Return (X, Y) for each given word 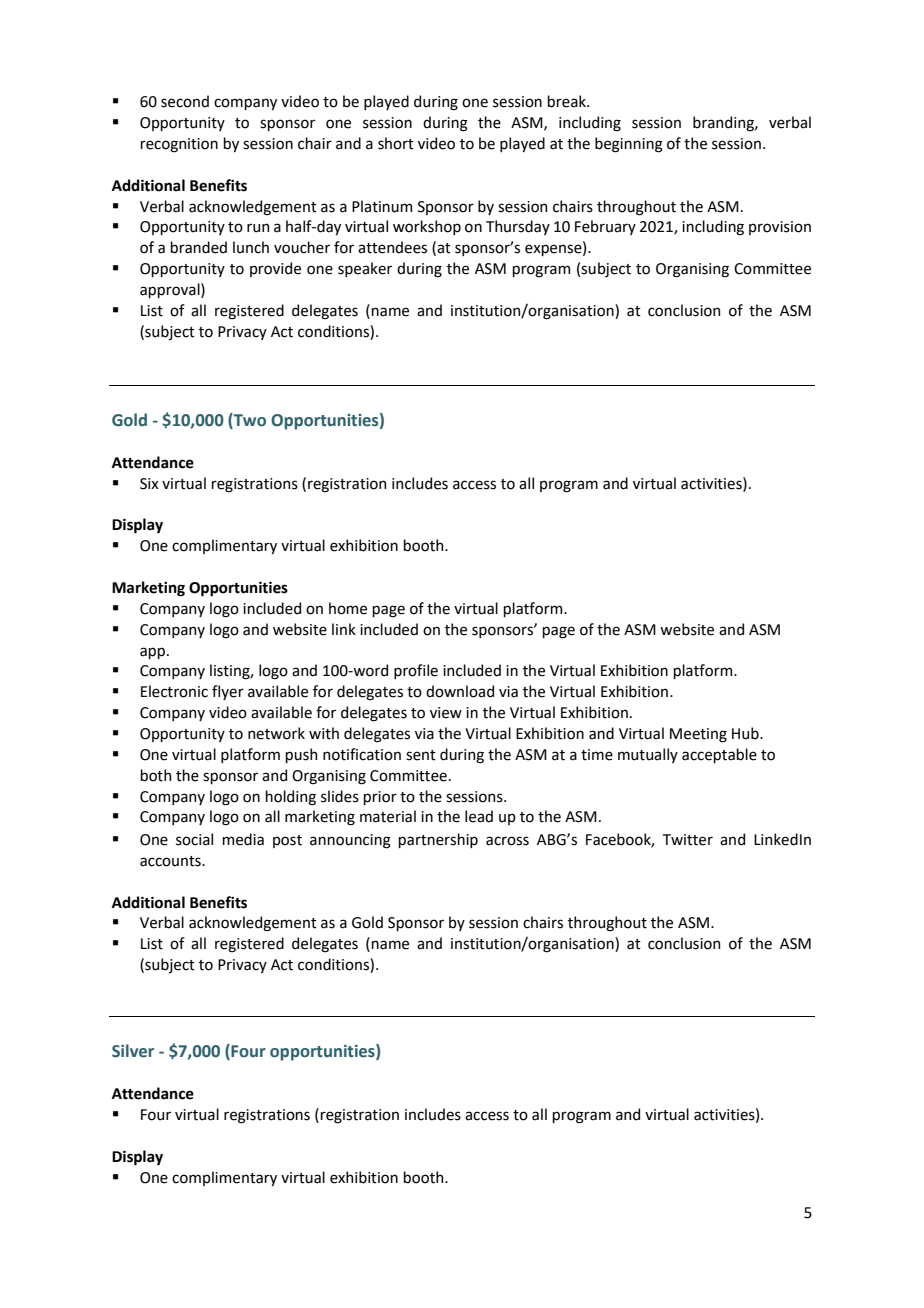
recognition (179, 145)
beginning (629, 145)
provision (780, 228)
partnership (438, 840)
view (446, 713)
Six (149, 484)
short (396, 143)
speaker (365, 269)
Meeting (698, 735)
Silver (133, 1051)
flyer (228, 692)
